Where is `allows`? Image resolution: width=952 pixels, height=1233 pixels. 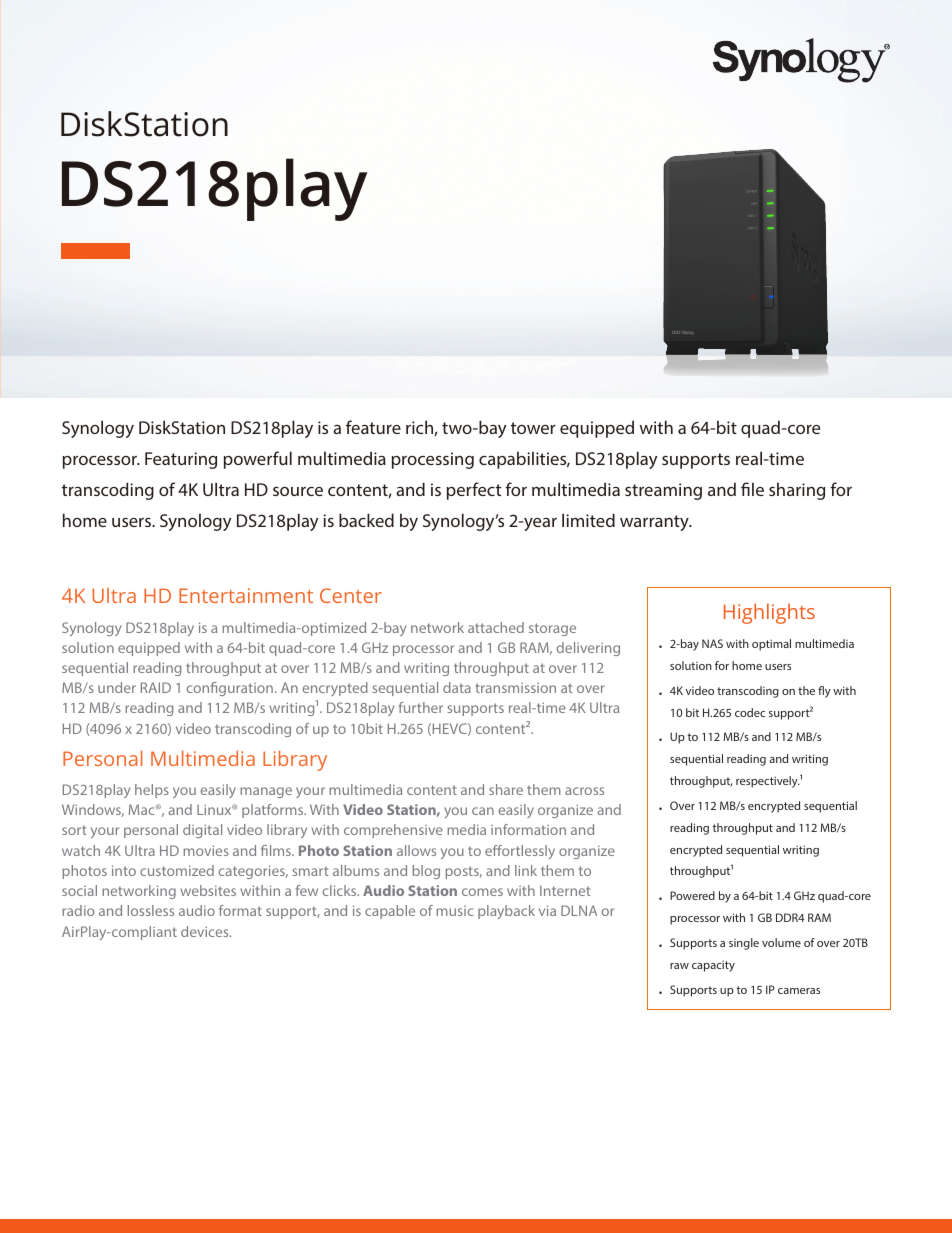 allows is located at coordinates (416, 850).
